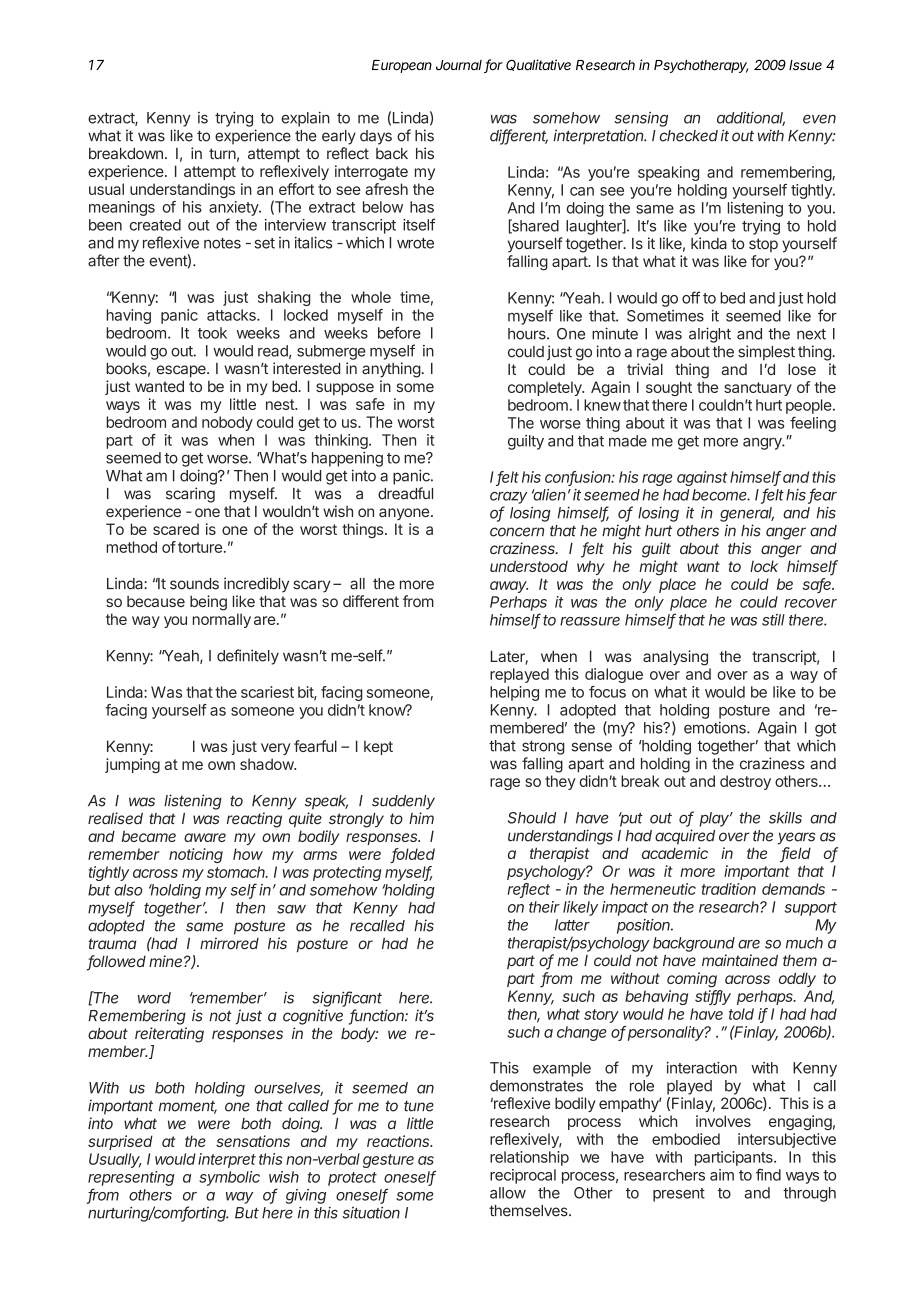 The image size is (924, 1307). I want to click on explain, so click(305, 119).
